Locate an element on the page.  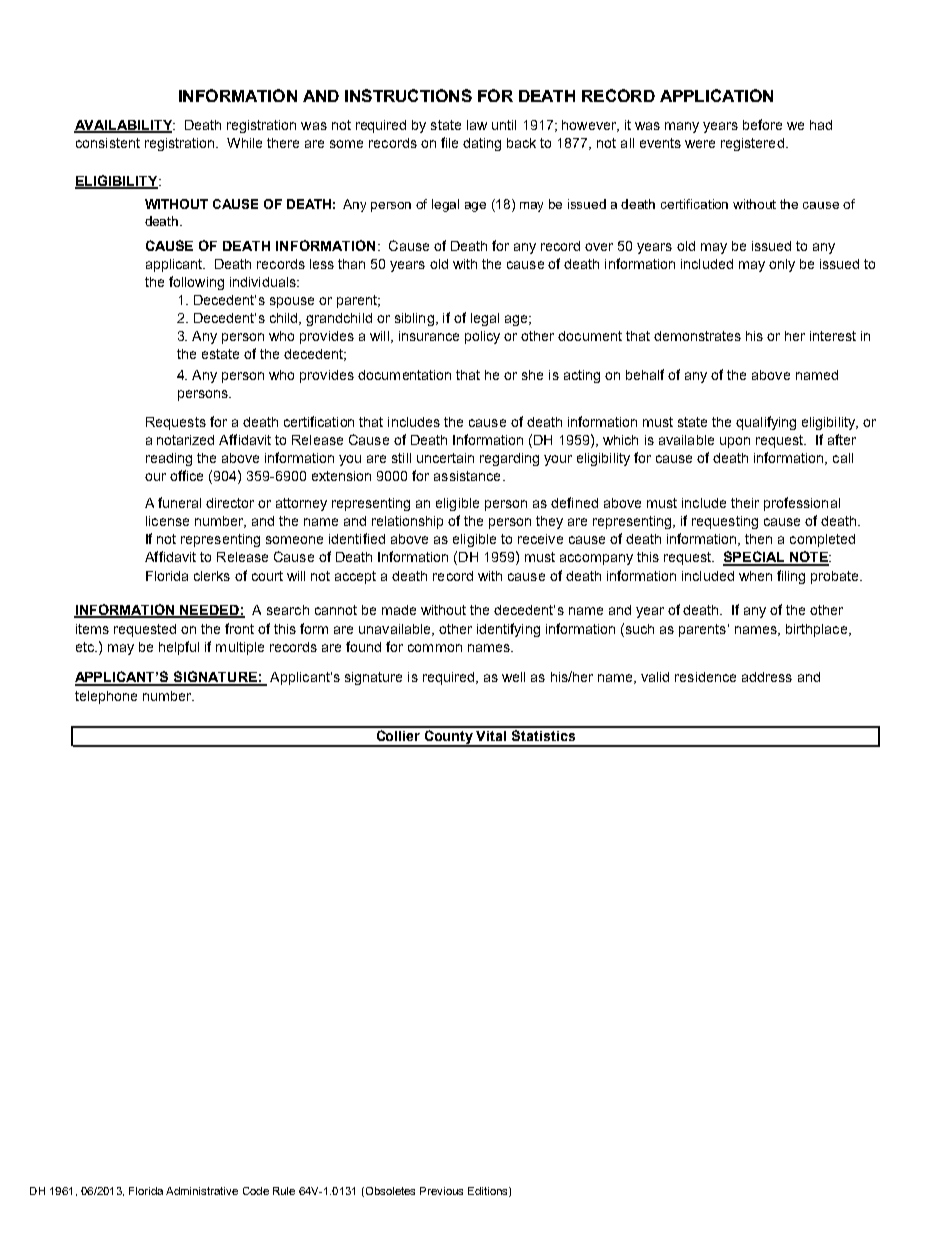
helpful is located at coordinates (179, 648).
